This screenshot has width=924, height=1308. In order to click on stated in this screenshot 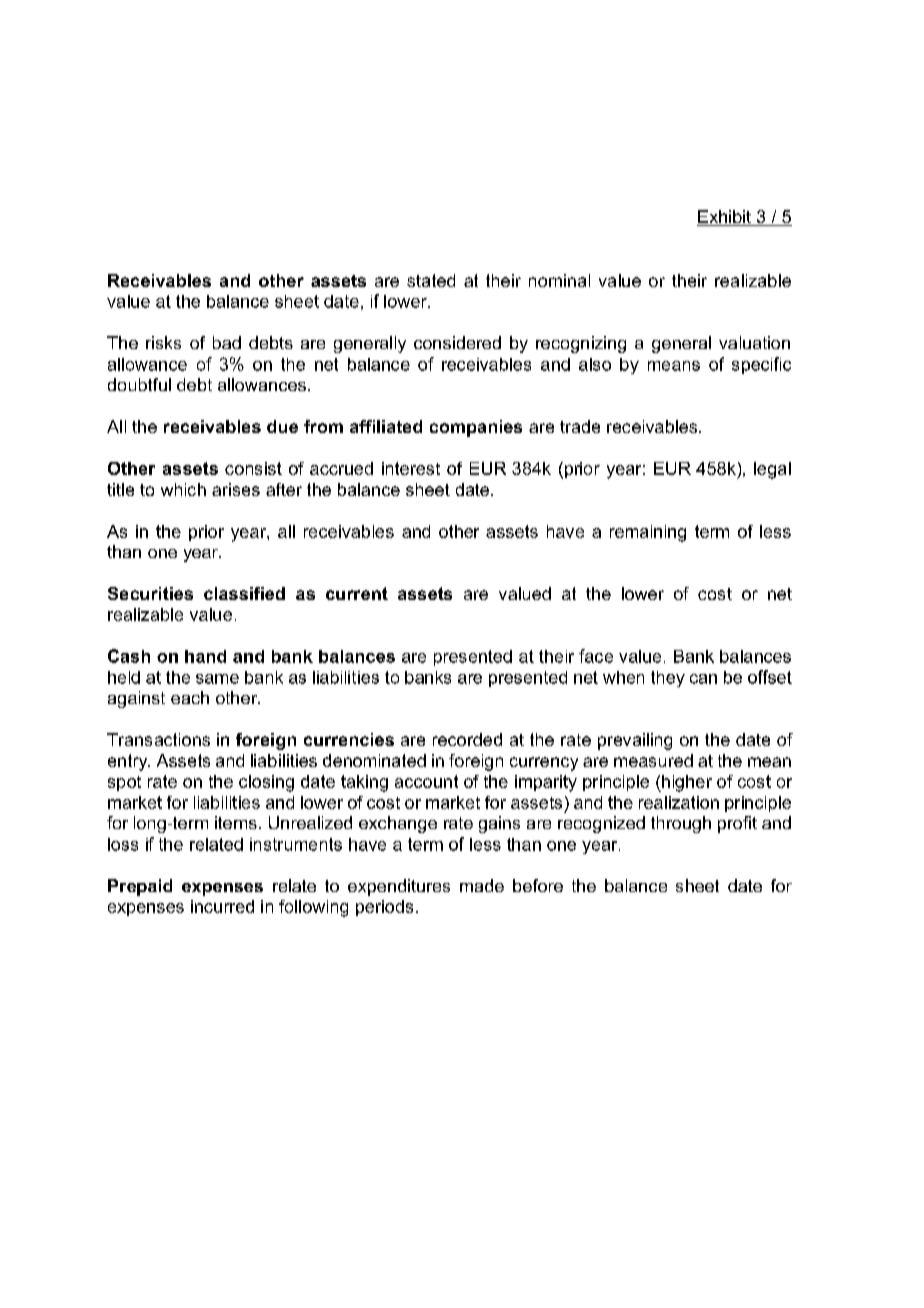, I will do `click(431, 280)`.
